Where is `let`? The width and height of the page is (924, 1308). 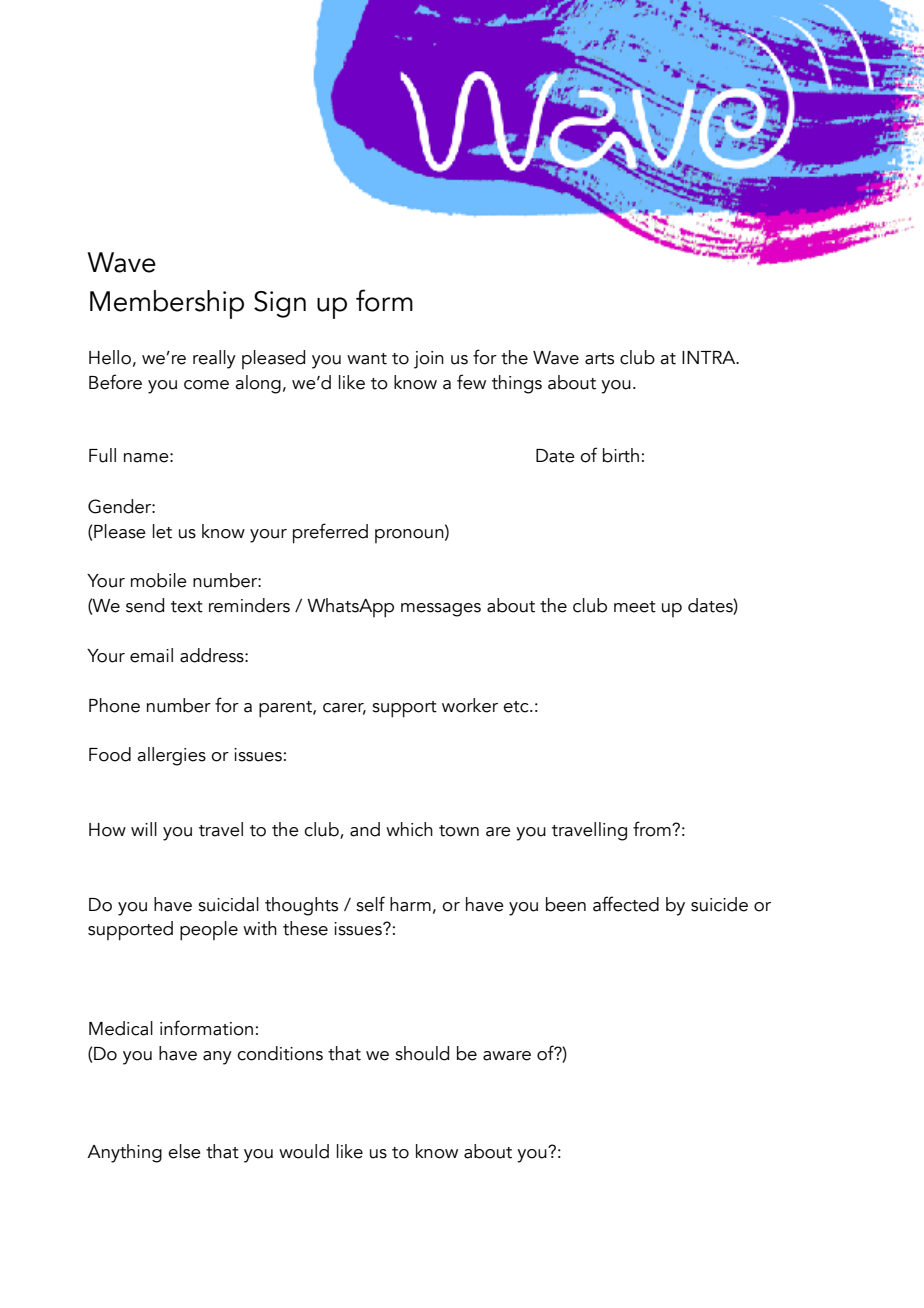
let is located at coordinates (162, 531).
